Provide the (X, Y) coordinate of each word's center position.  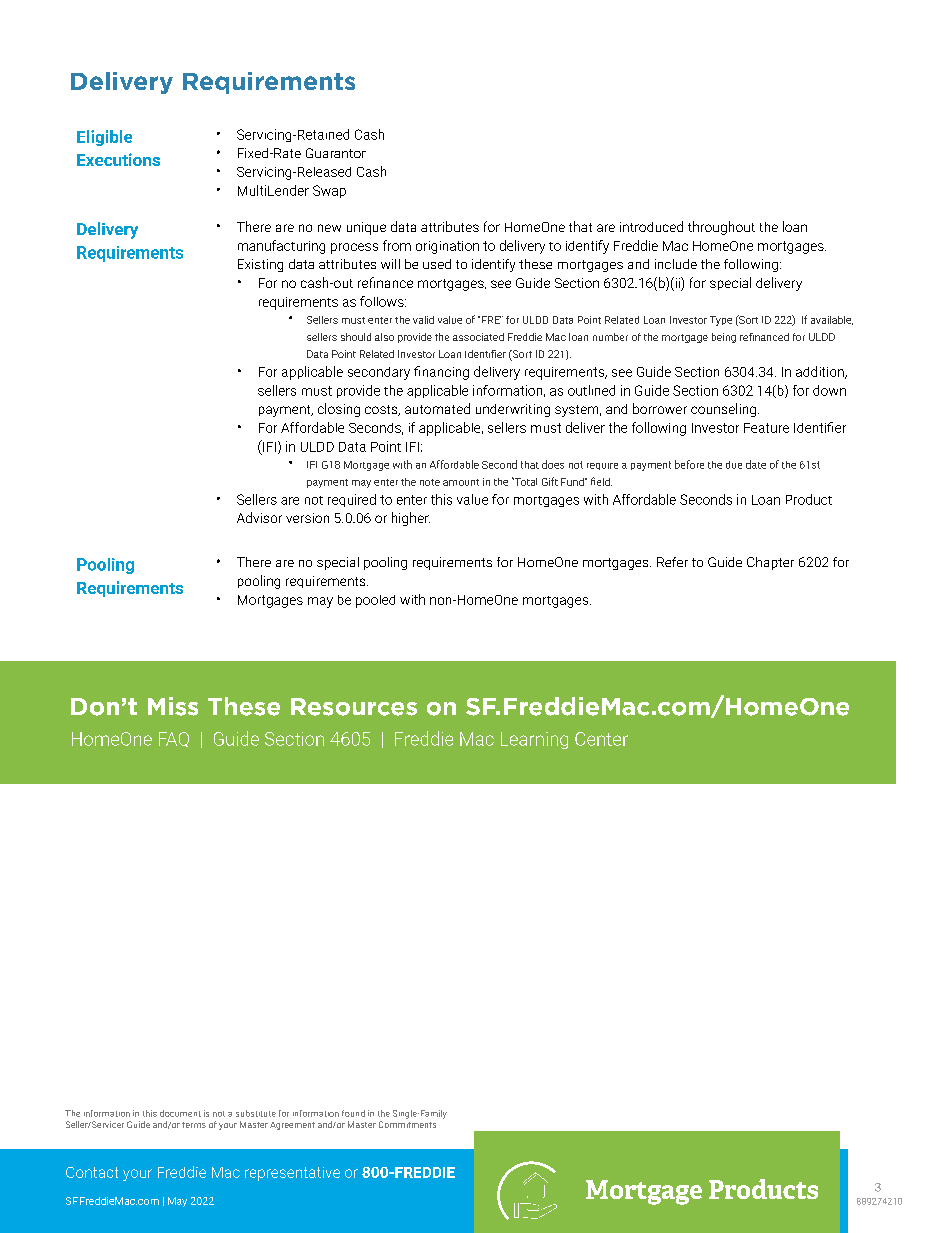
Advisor (259, 517)
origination (447, 247)
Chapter (770, 563)
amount (461, 482)
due (734, 465)
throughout (721, 228)
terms (194, 1125)
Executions (118, 159)
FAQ (174, 739)
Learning (534, 740)
